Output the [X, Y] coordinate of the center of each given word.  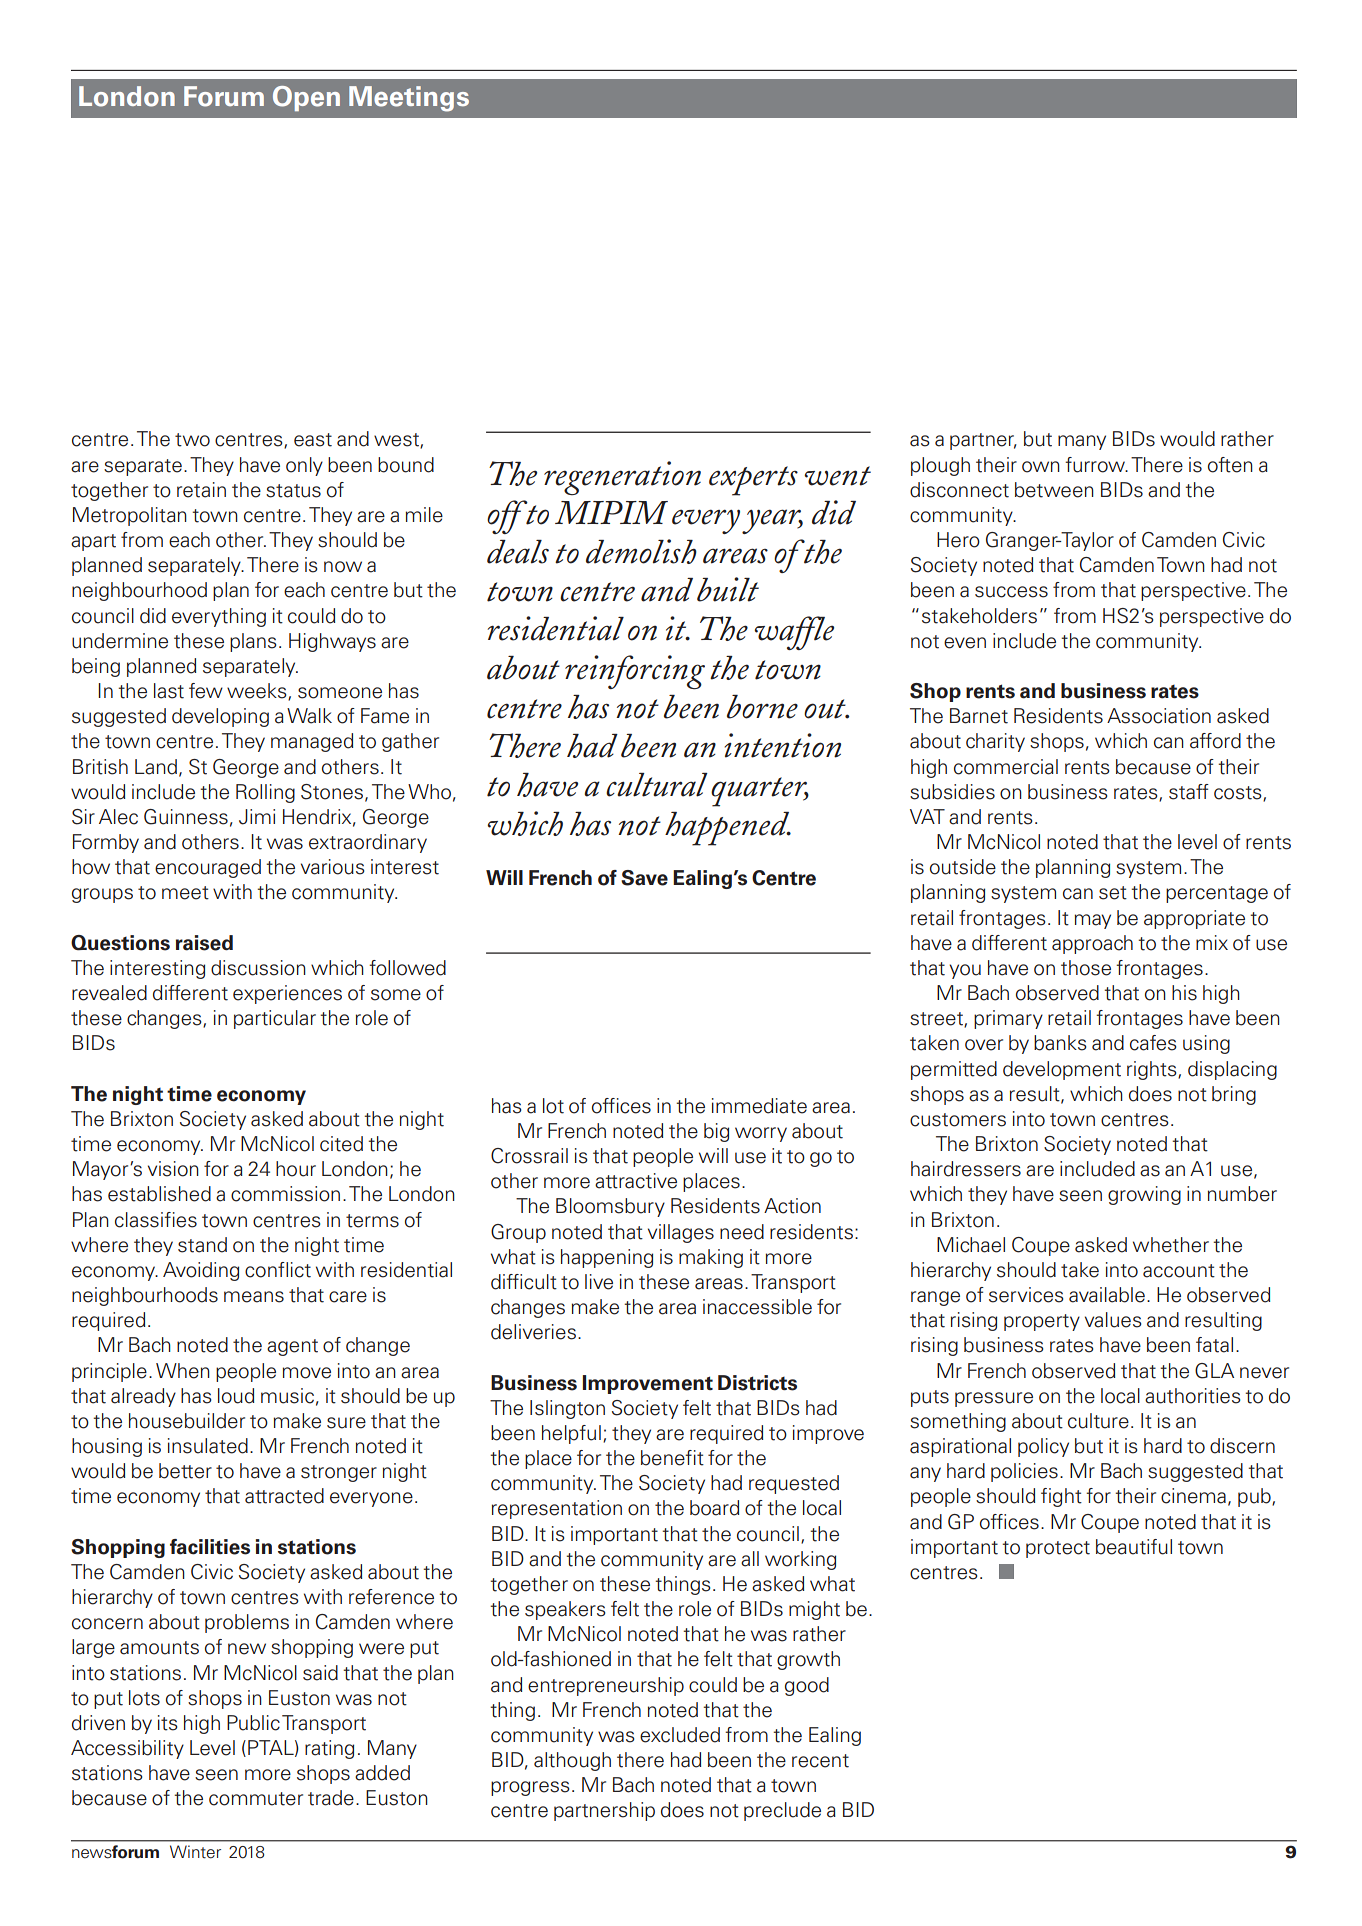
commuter [256, 1799]
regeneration [622, 478]
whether [1171, 1245]
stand [202, 1245]
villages [681, 1233]
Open [306, 98]
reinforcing [635, 672]
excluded [680, 1735]
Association [1159, 716]
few [206, 691]
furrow [1096, 465]
